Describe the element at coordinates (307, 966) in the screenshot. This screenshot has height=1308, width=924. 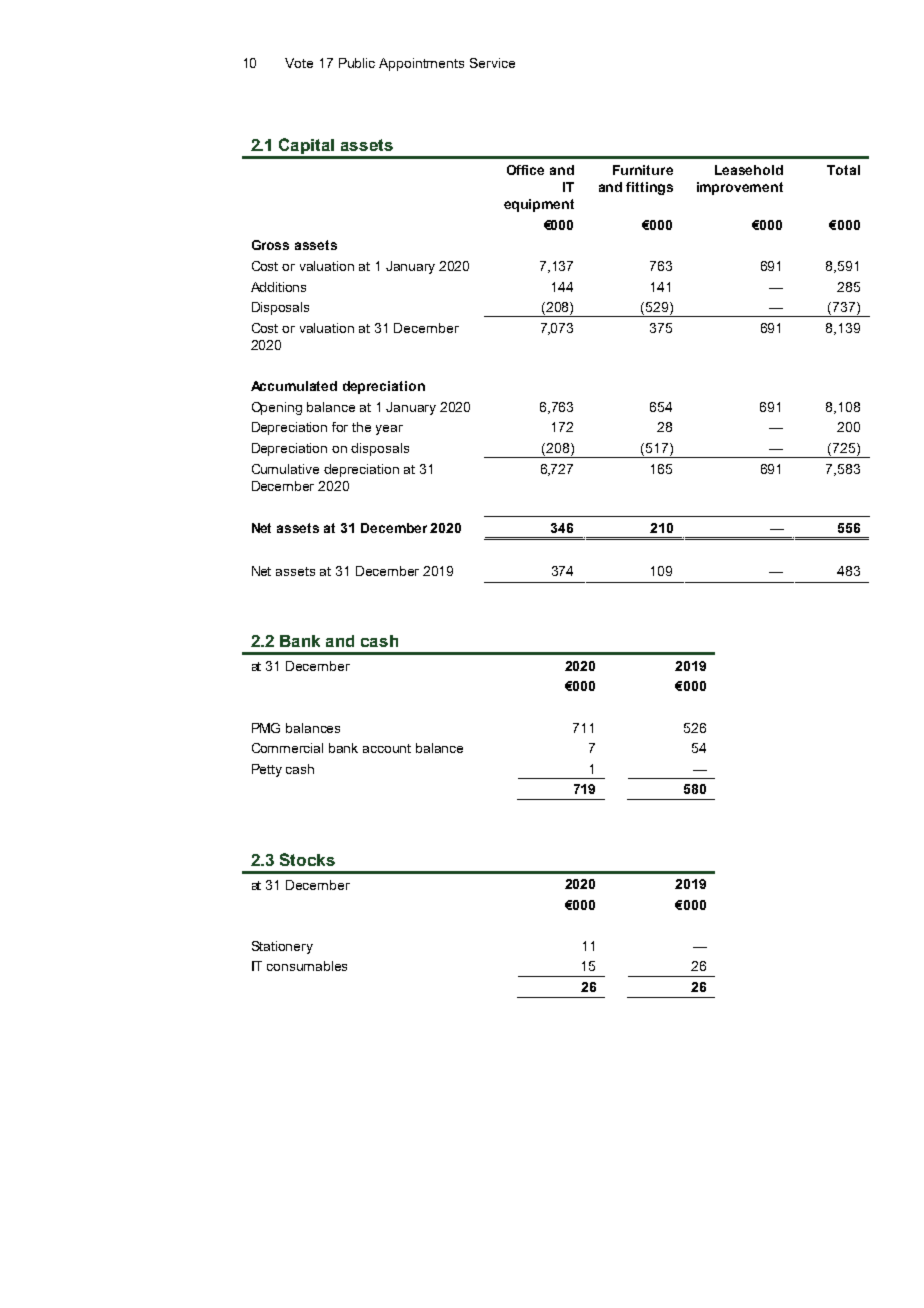
I see `consumables` at that location.
